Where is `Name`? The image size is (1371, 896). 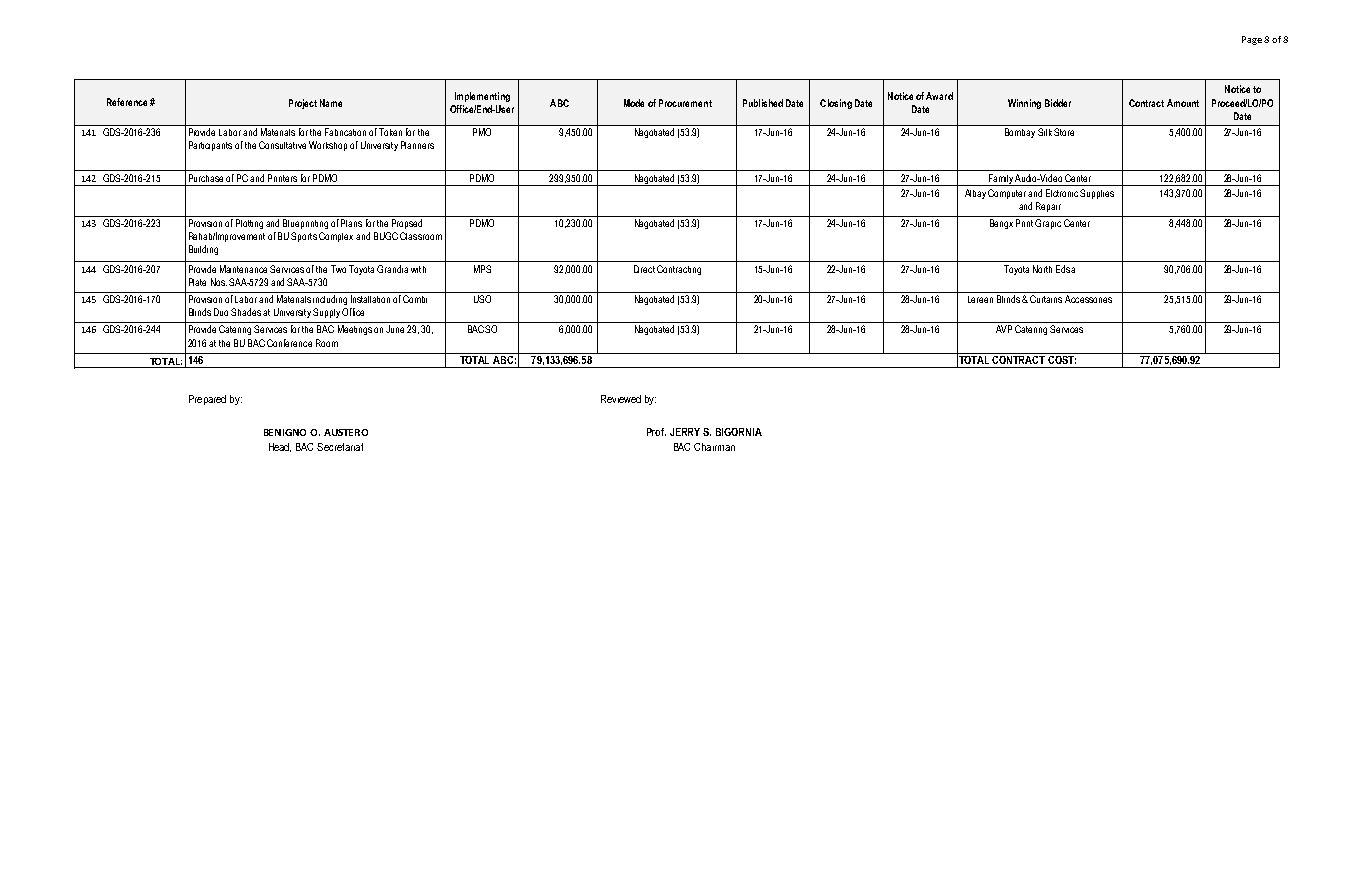
Name is located at coordinates (331, 103).
